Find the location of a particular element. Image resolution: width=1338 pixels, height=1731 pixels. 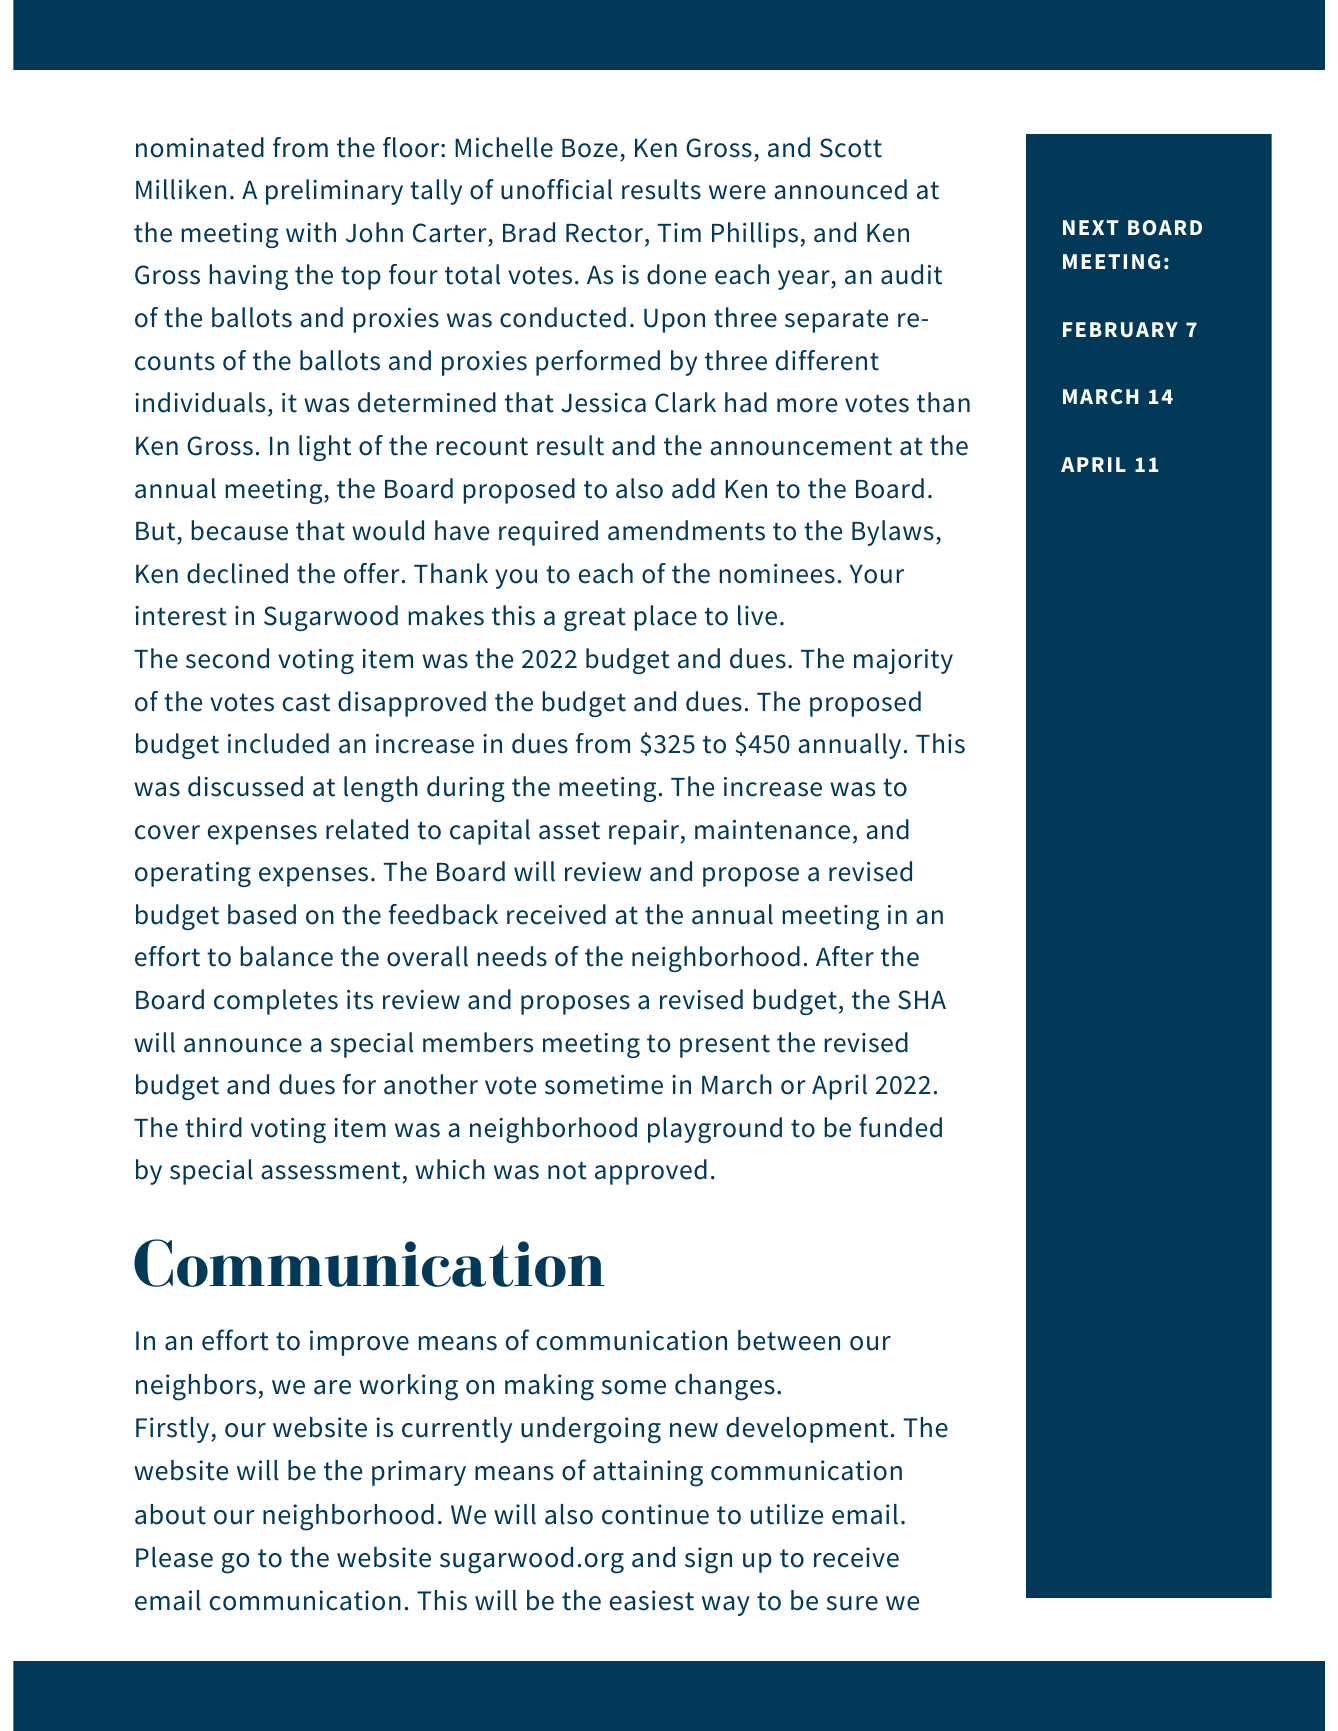

Rector is located at coordinates (606, 233).
